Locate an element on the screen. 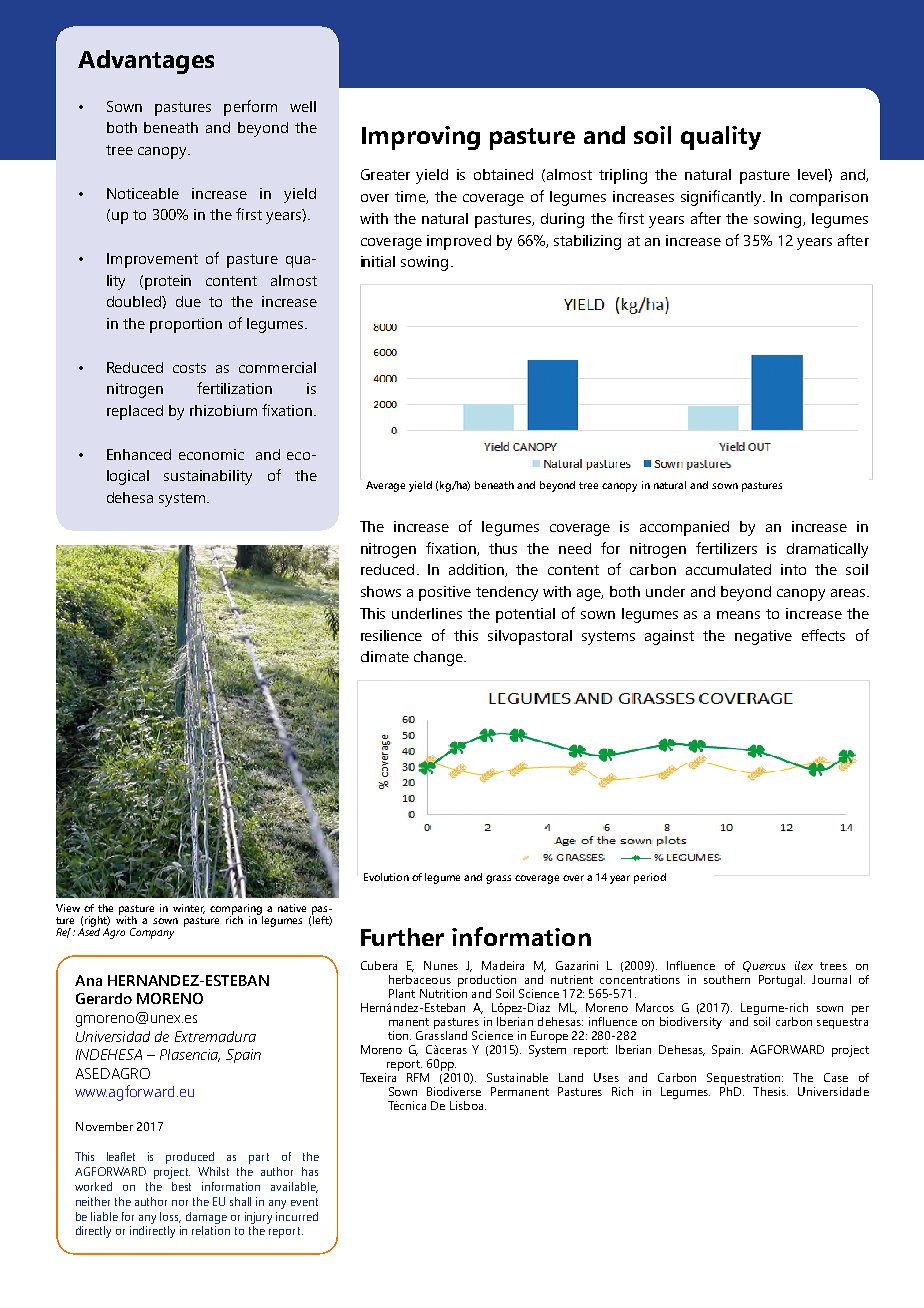 This screenshot has height=1308, width=924. period is located at coordinates (650, 878).
